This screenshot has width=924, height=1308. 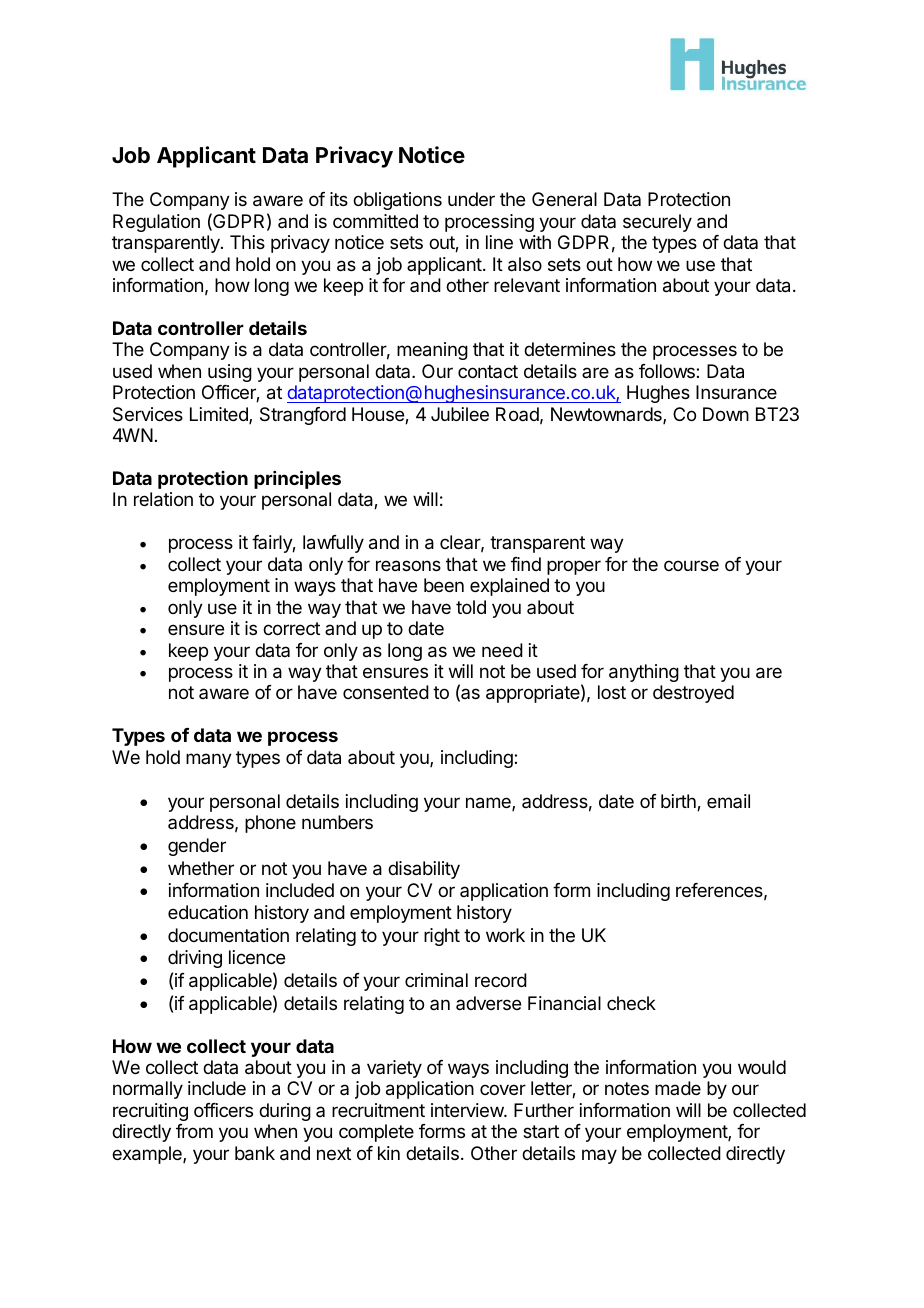 I want to click on under, so click(x=471, y=199).
